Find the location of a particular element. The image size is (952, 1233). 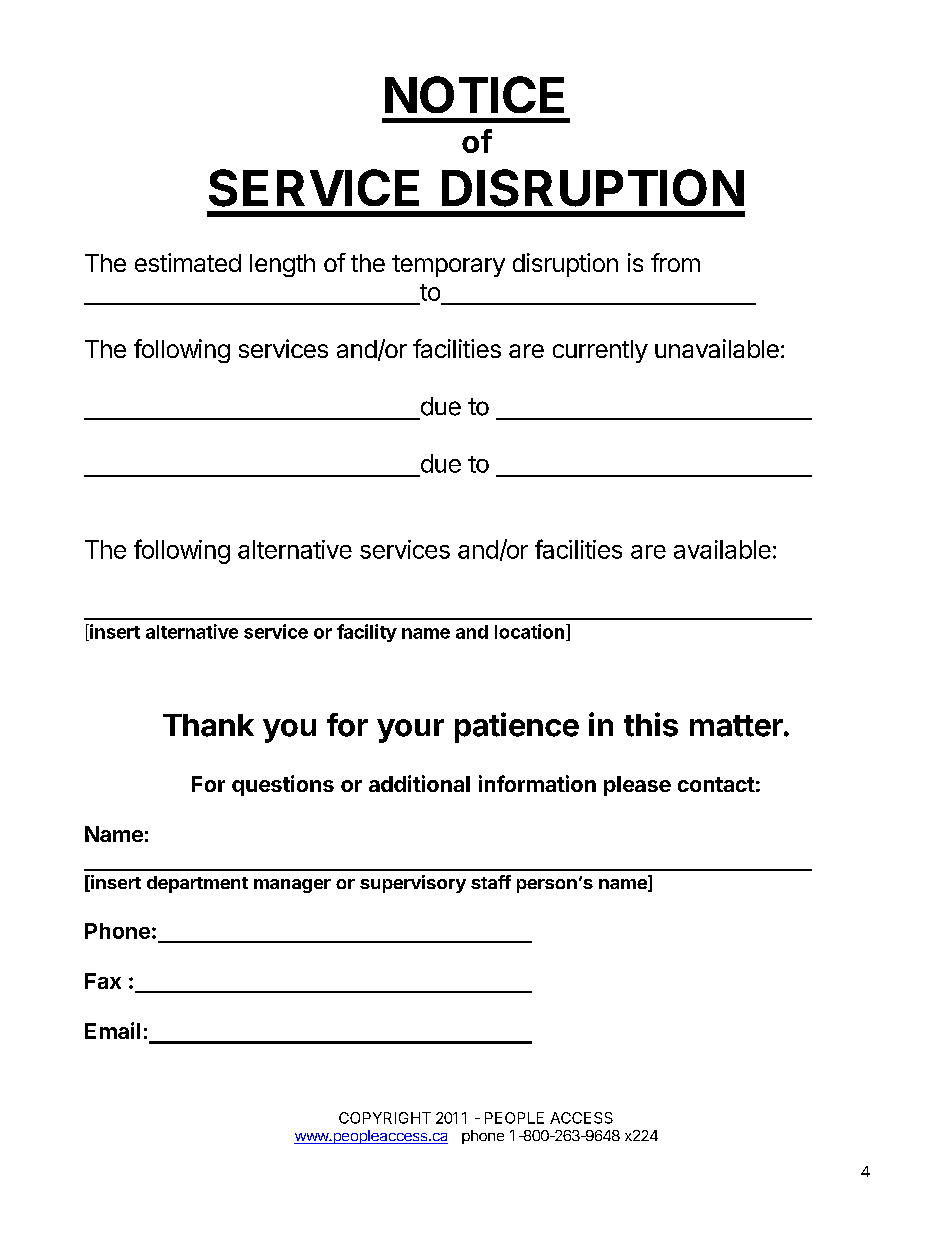

estimated is located at coordinates (188, 262).
